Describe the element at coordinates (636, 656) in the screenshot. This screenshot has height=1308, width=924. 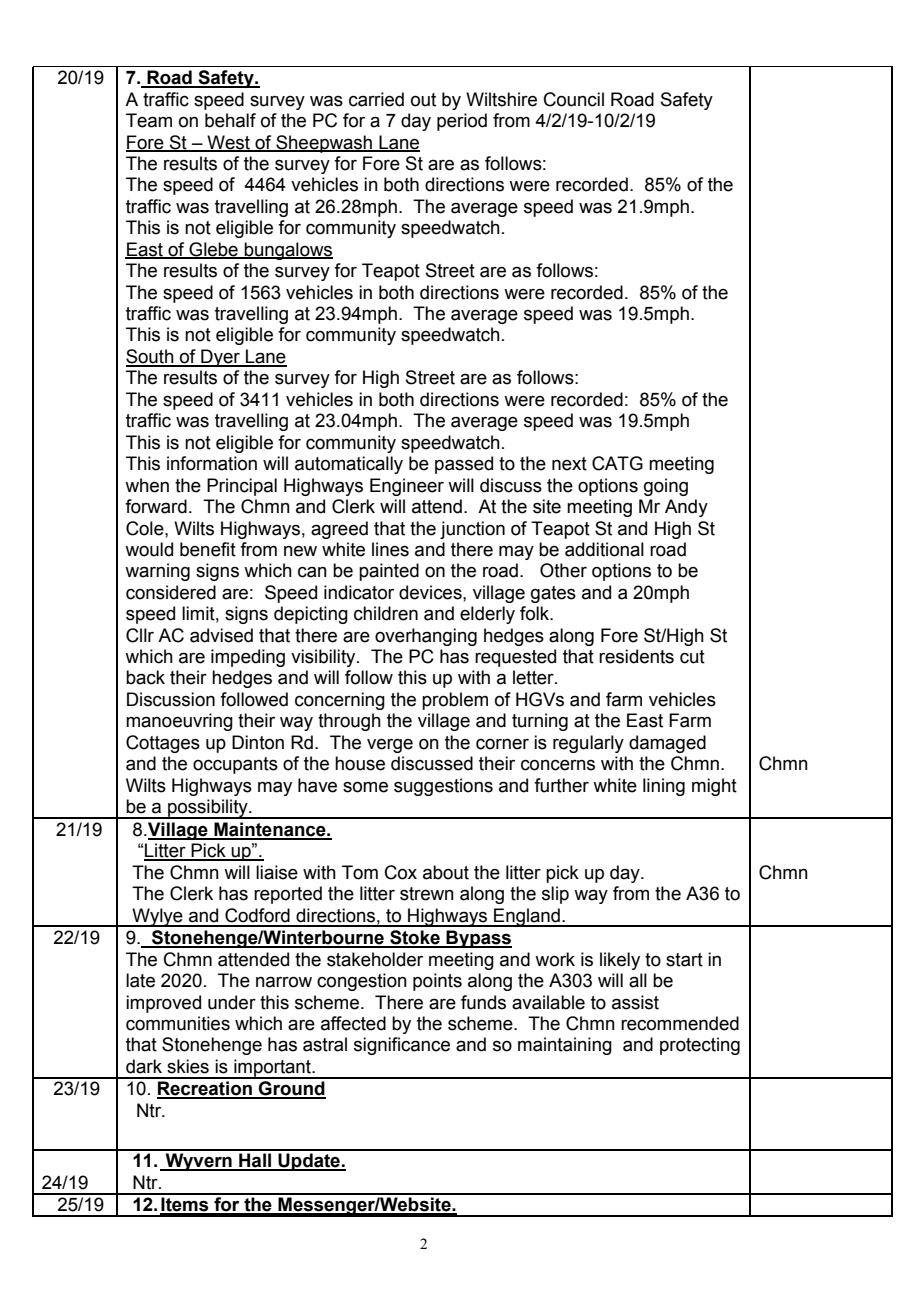
I see `residents` at that location.
